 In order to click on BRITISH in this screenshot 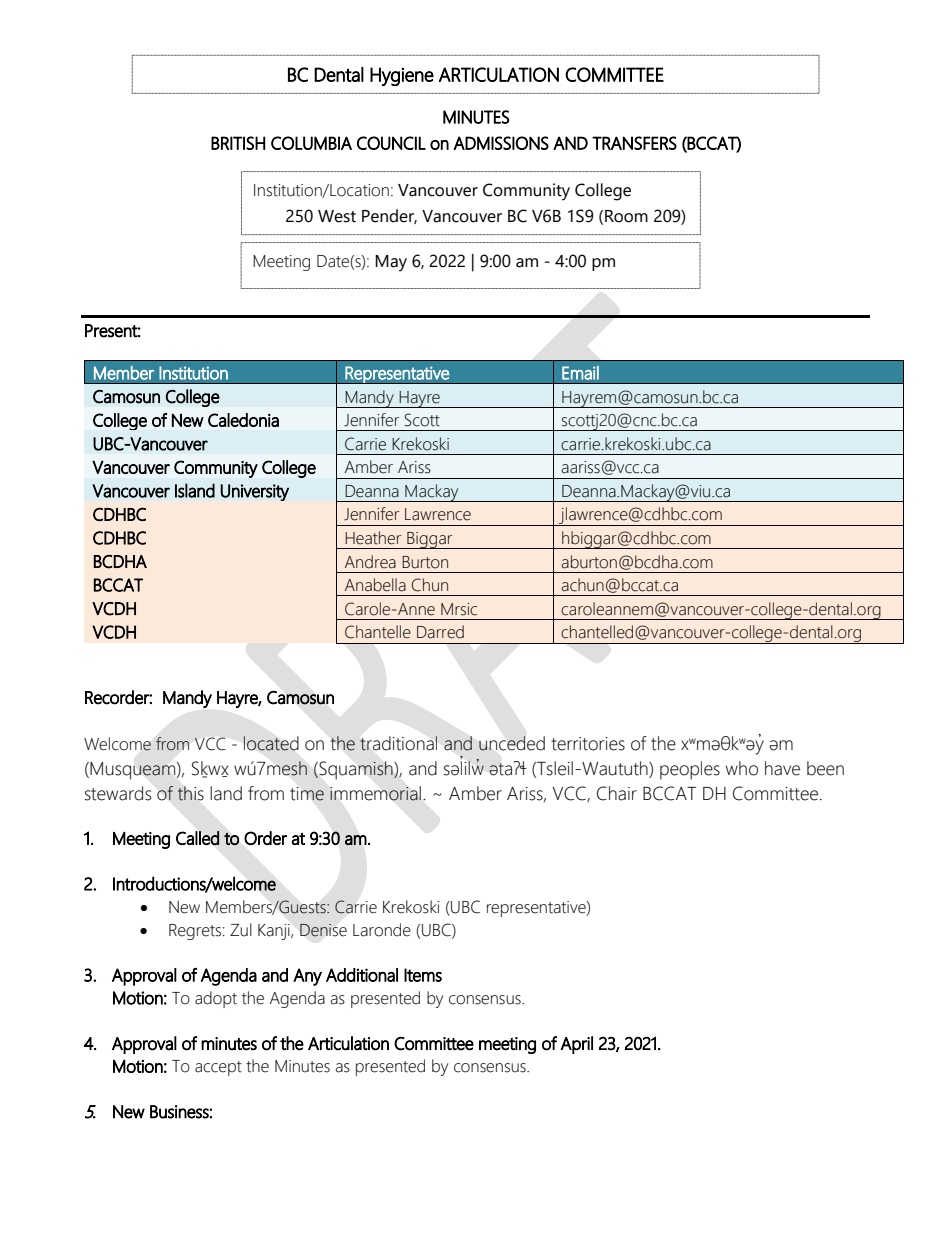, I will do `click(238, 143)`.
